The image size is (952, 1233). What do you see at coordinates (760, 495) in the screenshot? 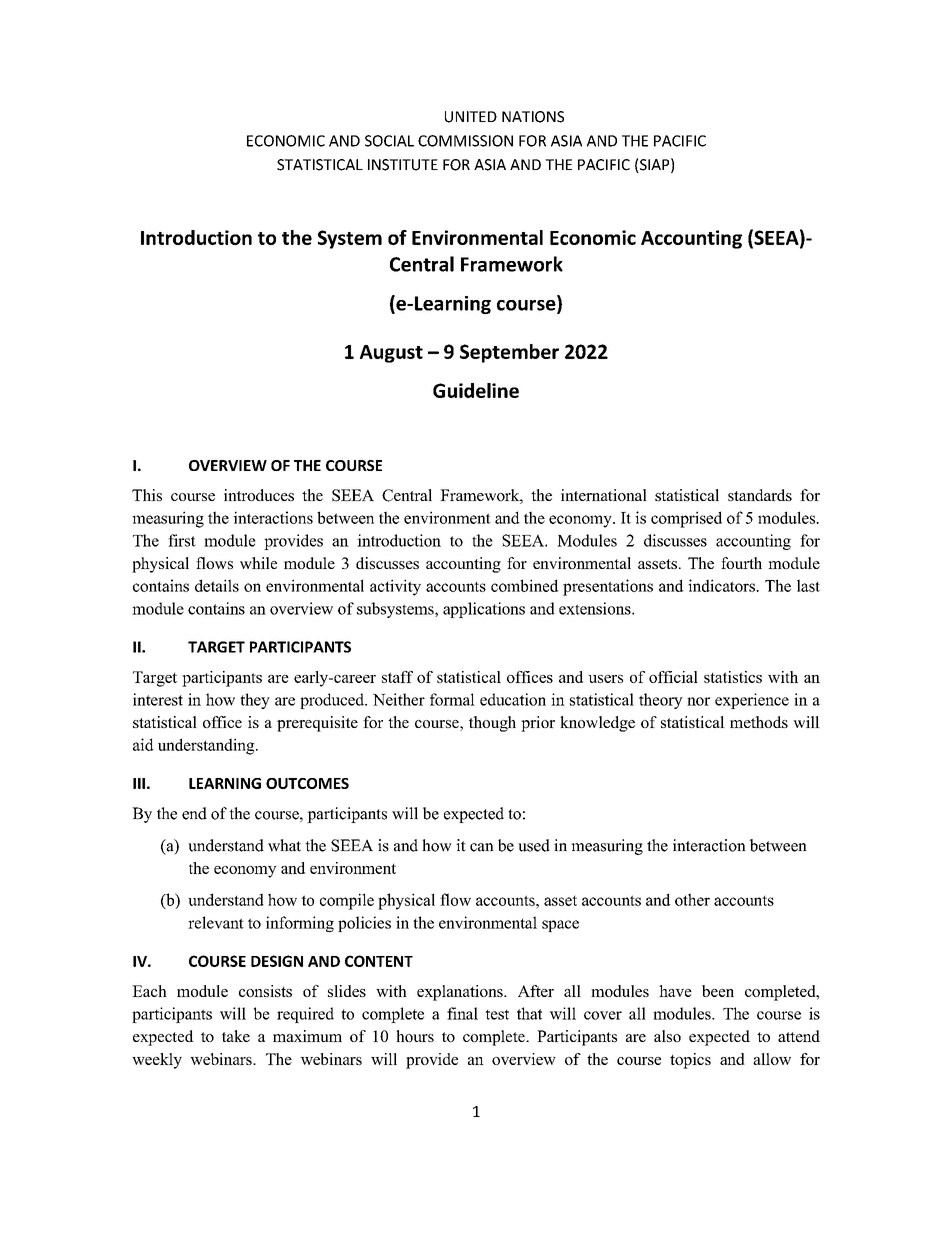
I see `standards` at bounding box center [760, 495].
